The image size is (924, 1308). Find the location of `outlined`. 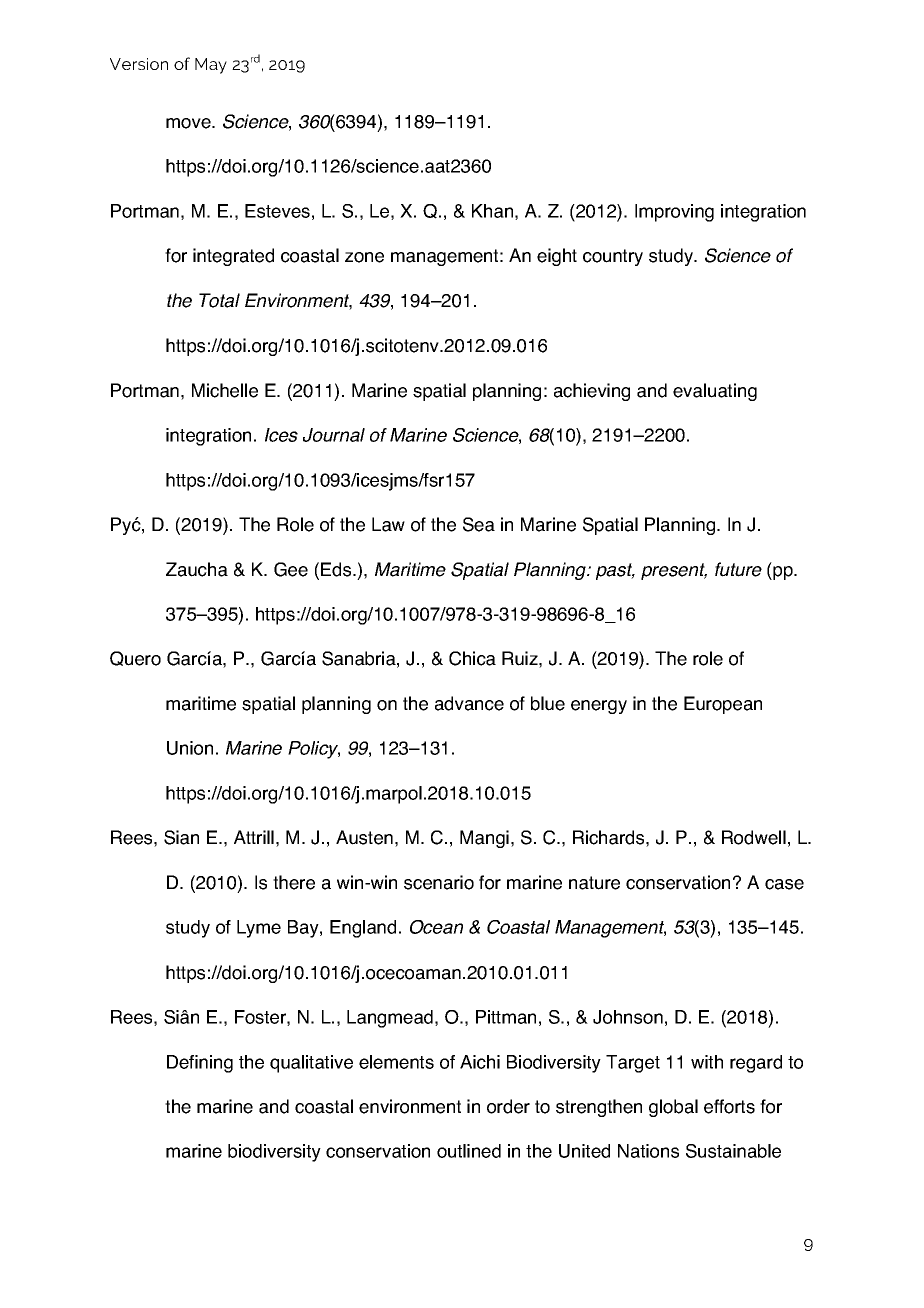

outlined is located at coordinates (469, 1151).
